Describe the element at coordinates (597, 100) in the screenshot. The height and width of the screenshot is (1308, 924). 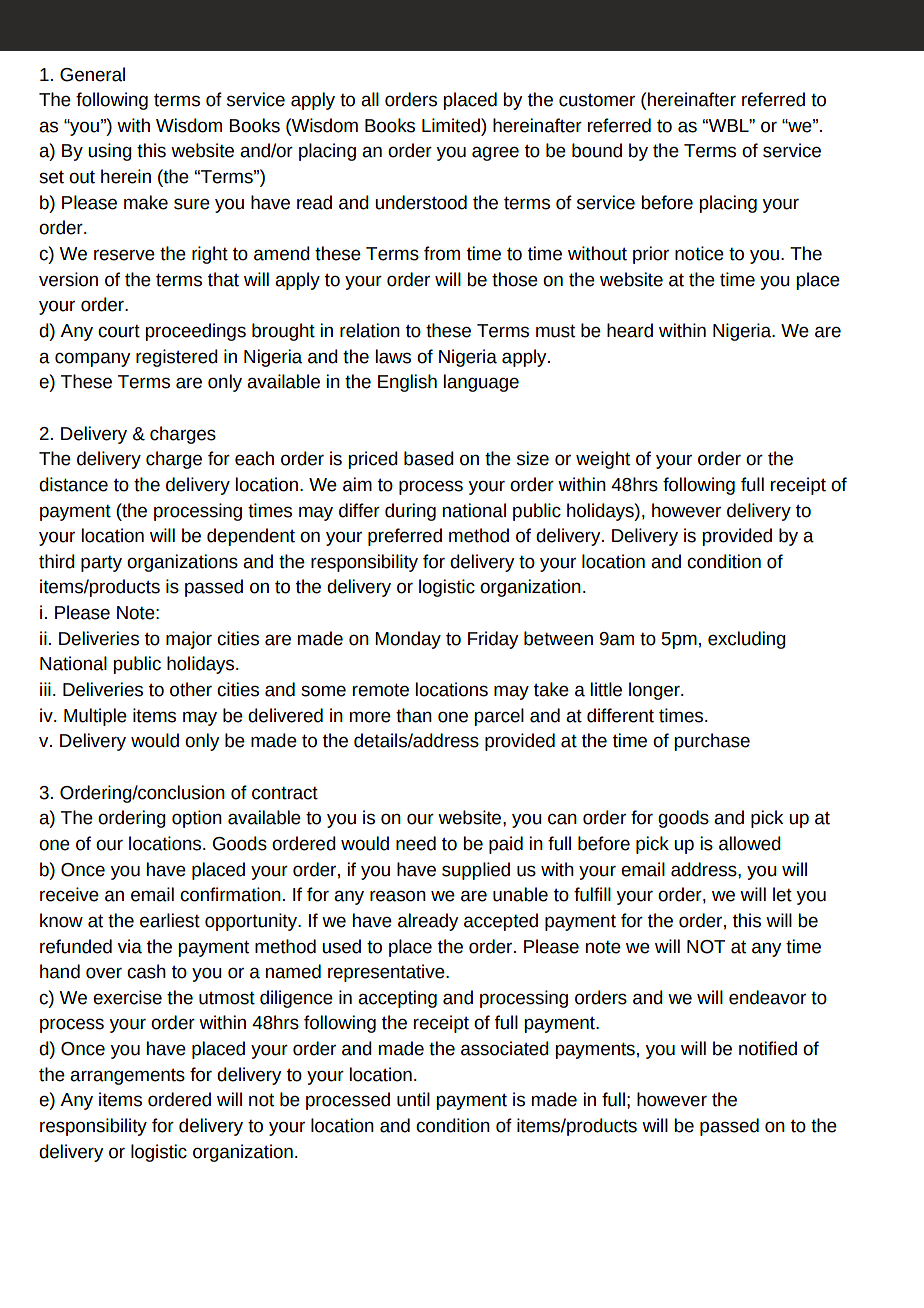
I see `customer` at that location.
